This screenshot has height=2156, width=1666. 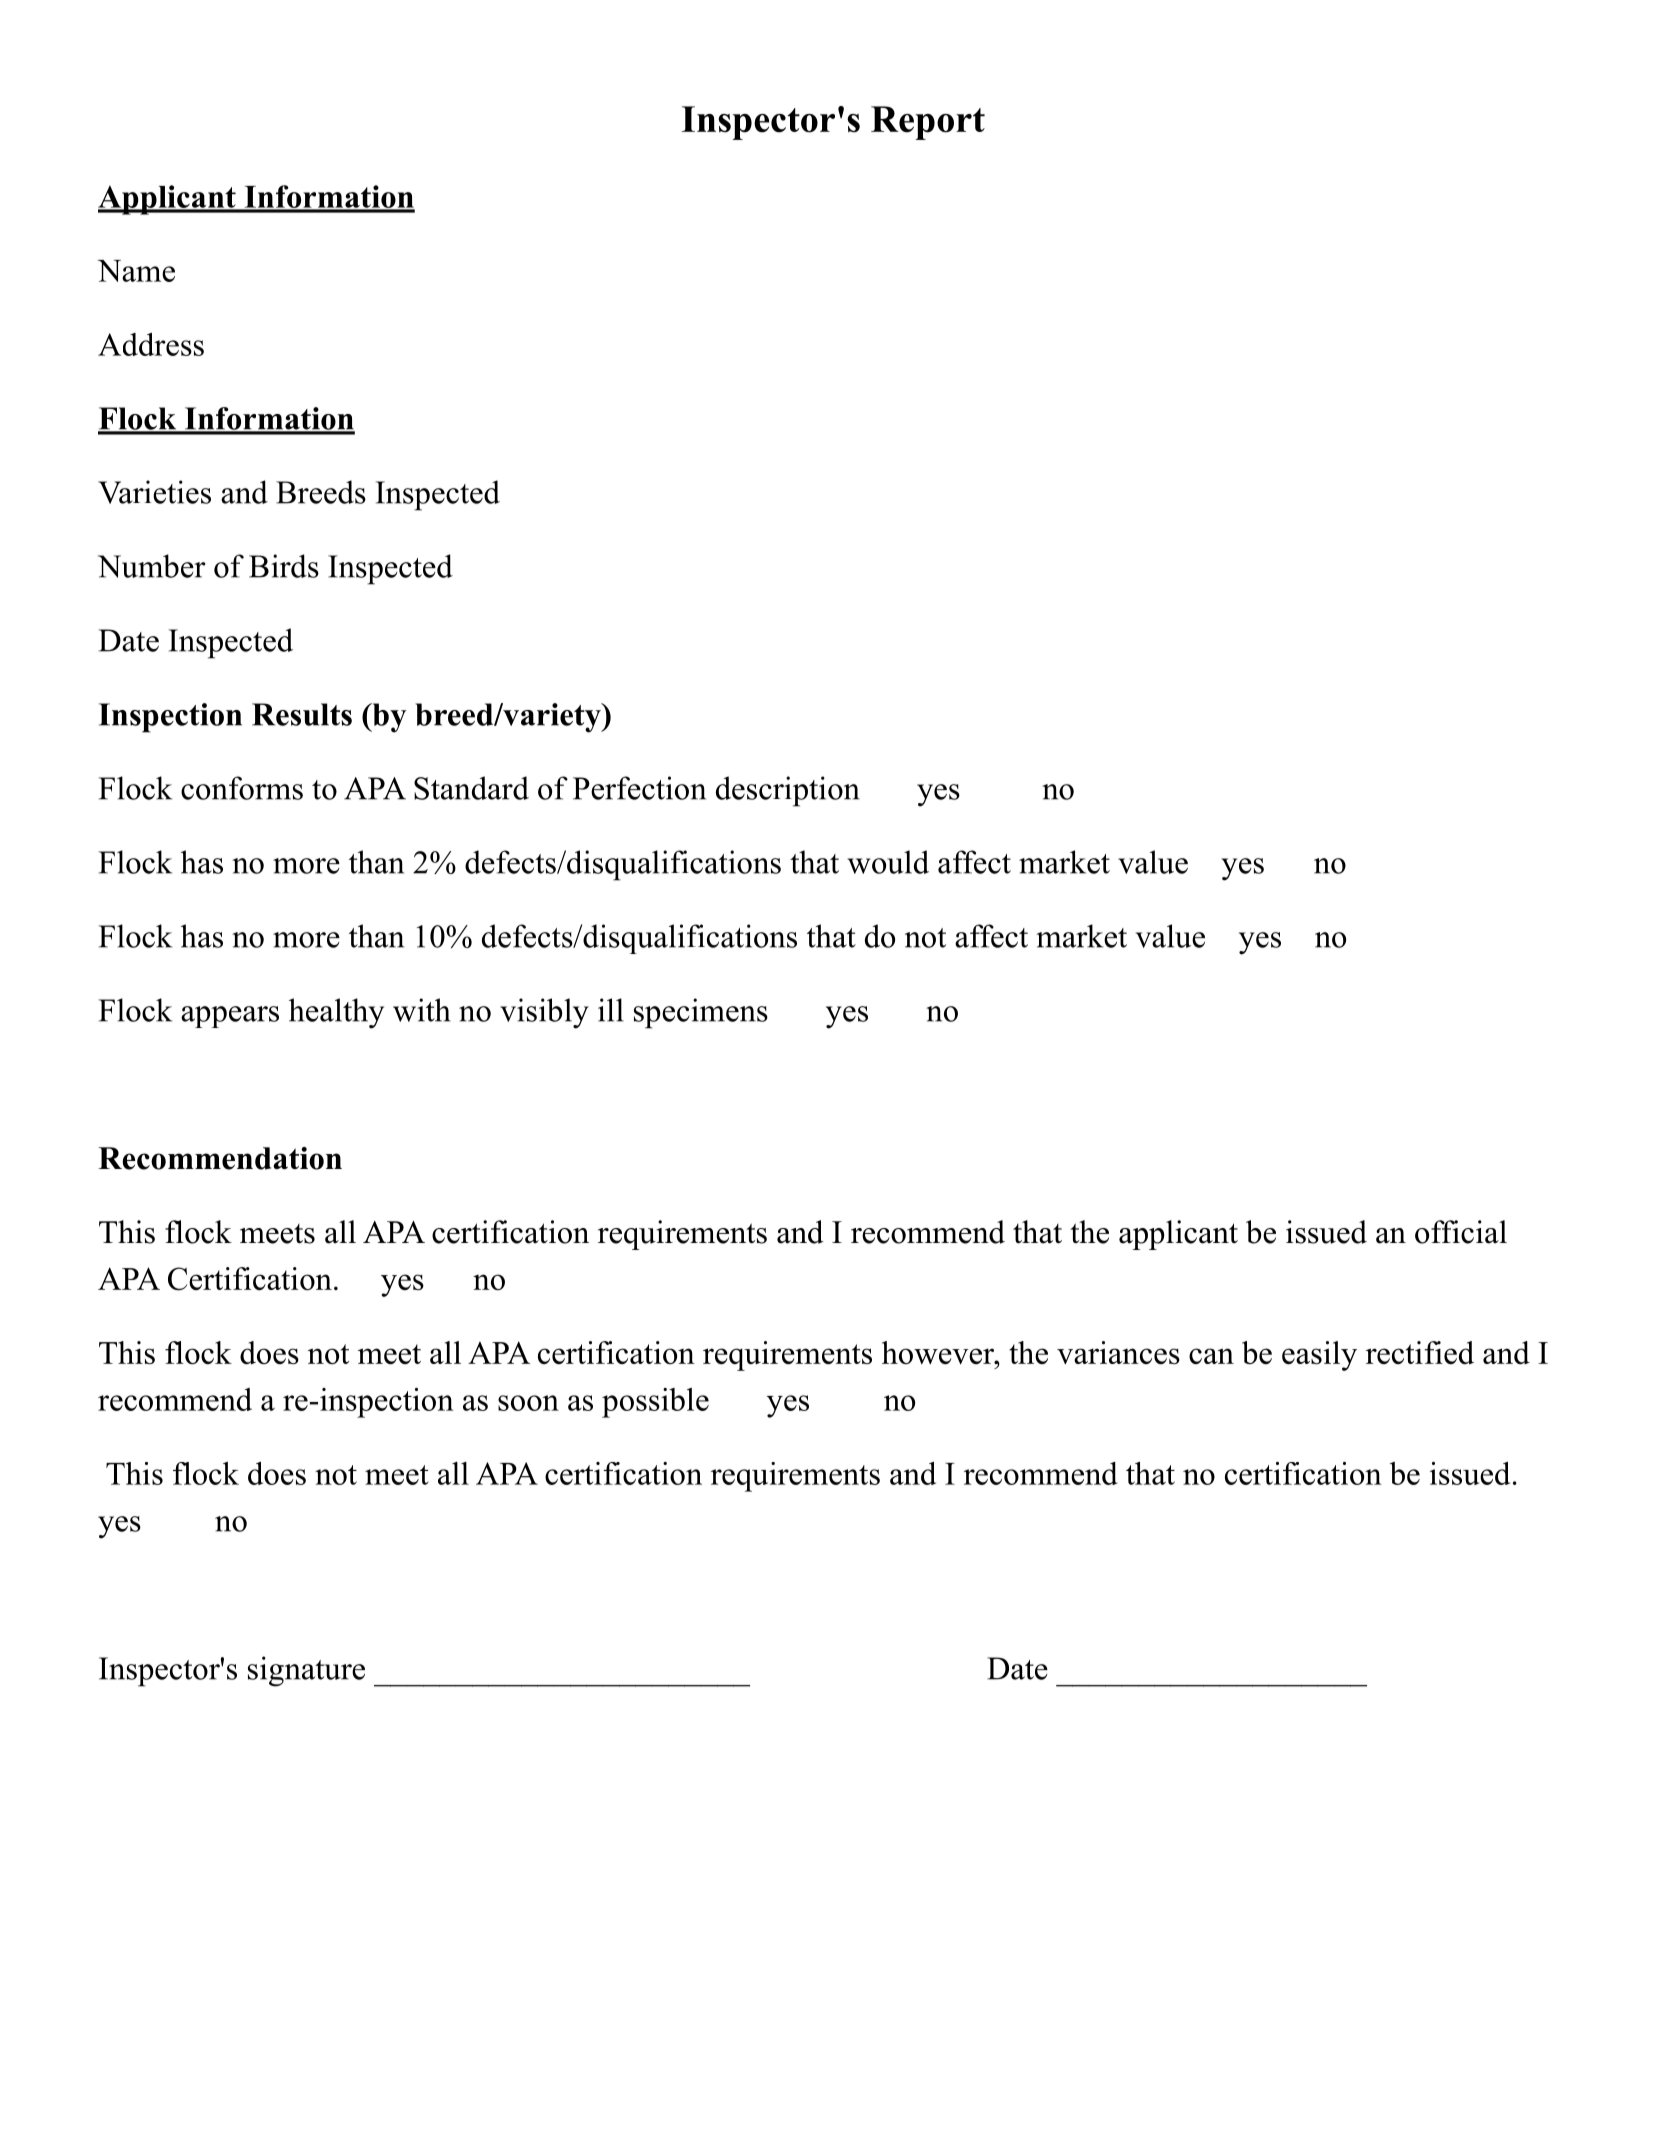 What do you see at coordinates (306, 1671) in the screenshot?
I see `signature` at bounding box center [306, 1671].
